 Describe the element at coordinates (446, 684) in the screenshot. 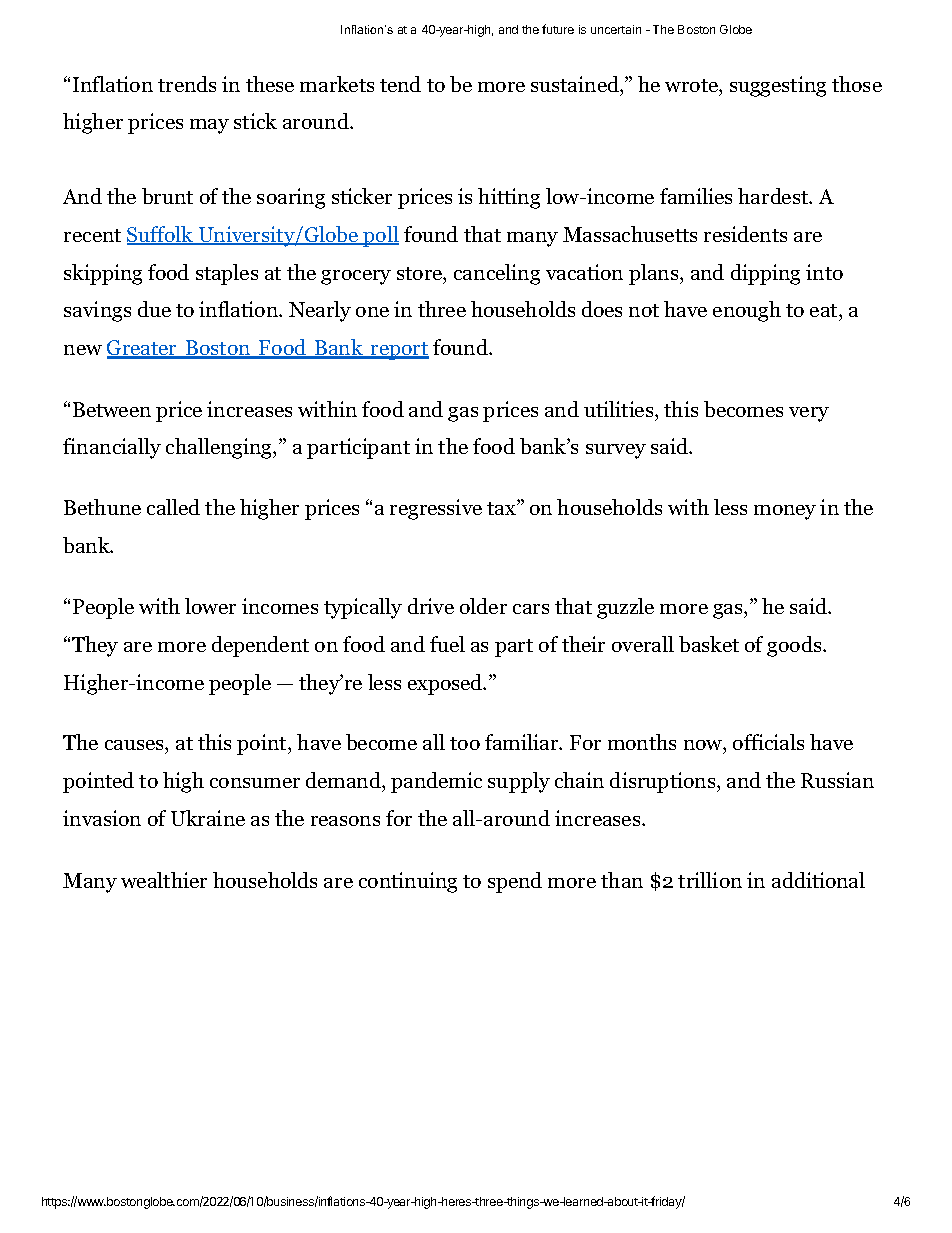

I see `exposed` at that location.
